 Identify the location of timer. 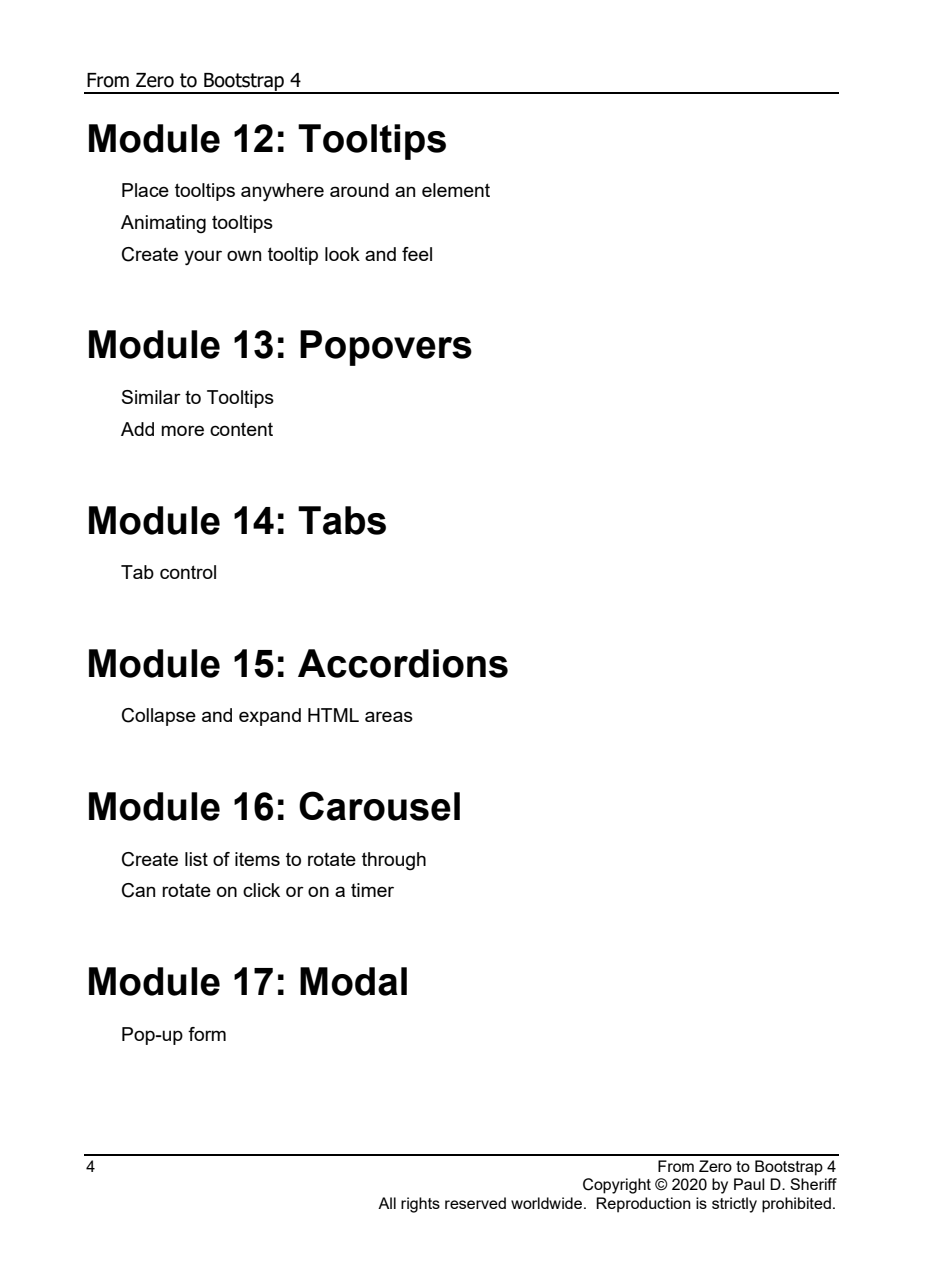
(372, 890).
